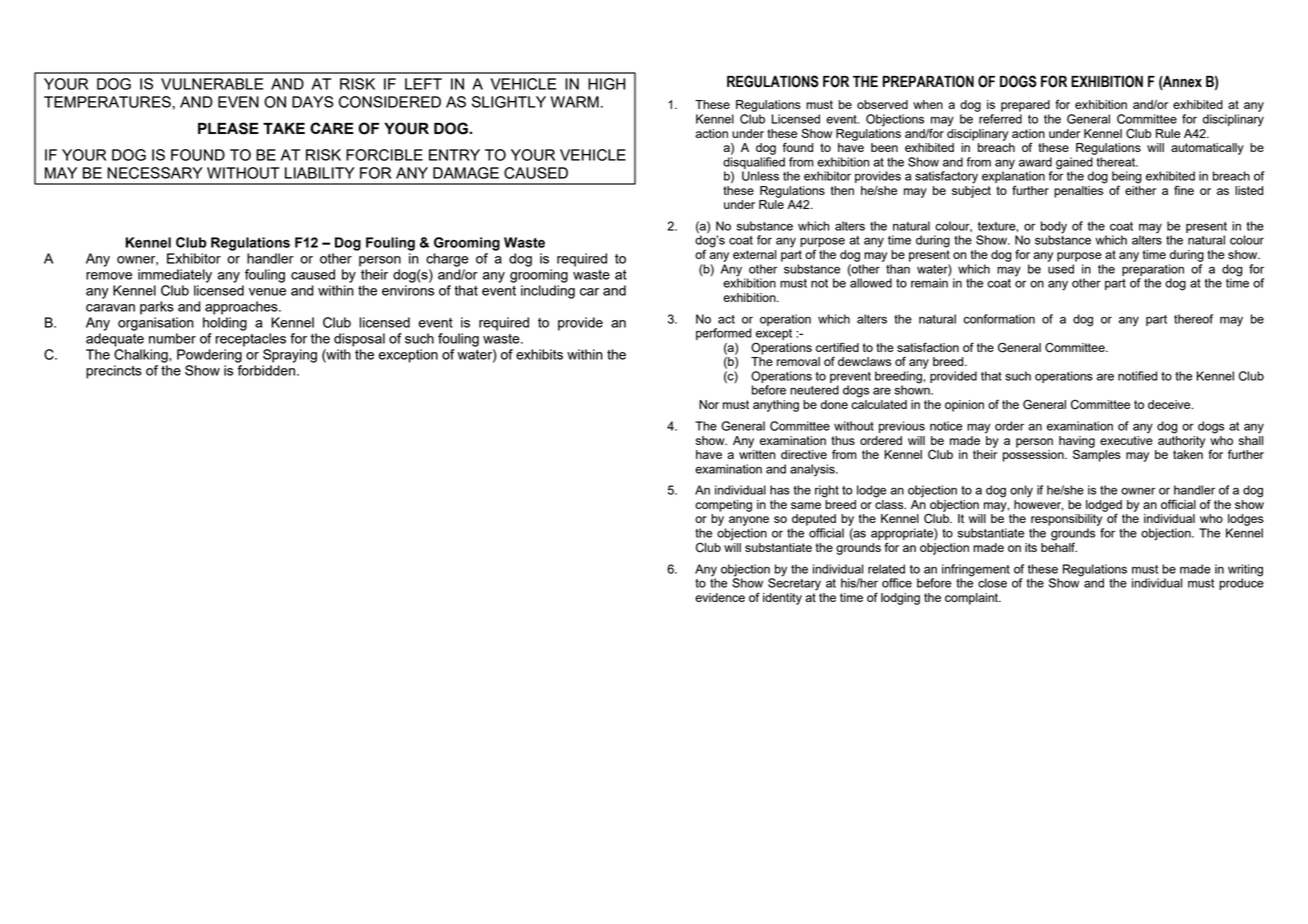 The image size is (1308, 924). Describe the element at coordinates (1137, 376) in the document. I see `notified` at that location.
